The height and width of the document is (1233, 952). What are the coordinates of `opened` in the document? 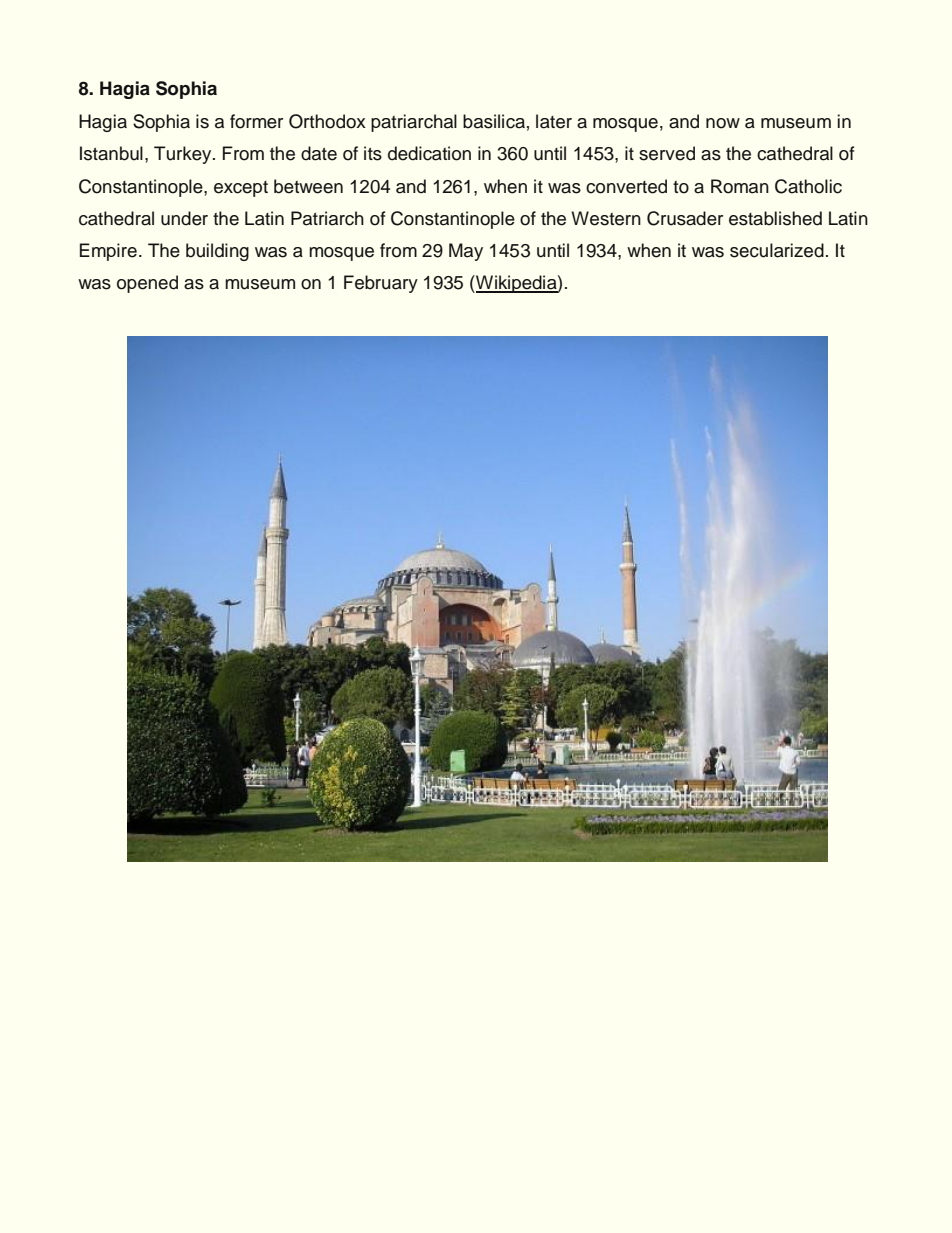 It's located at (147, 284).
